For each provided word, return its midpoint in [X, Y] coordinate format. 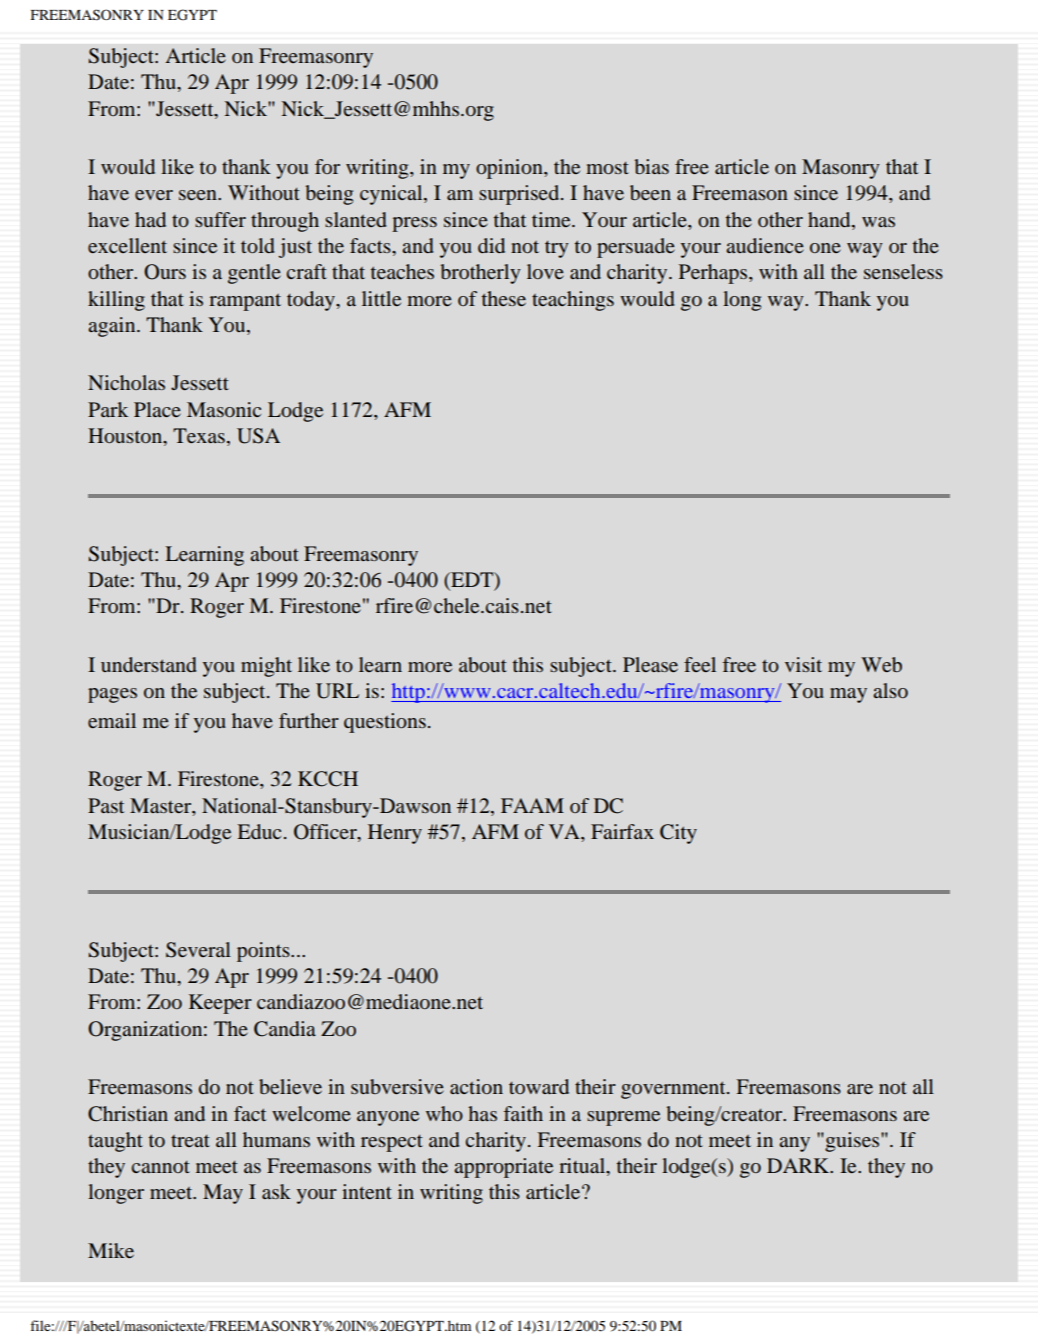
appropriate [503, 1168]
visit [803, 664]
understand [149, 664]
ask [276, 1191]
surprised [520, 195]
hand [830, 219]
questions [385, 723]
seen [199, 195]
